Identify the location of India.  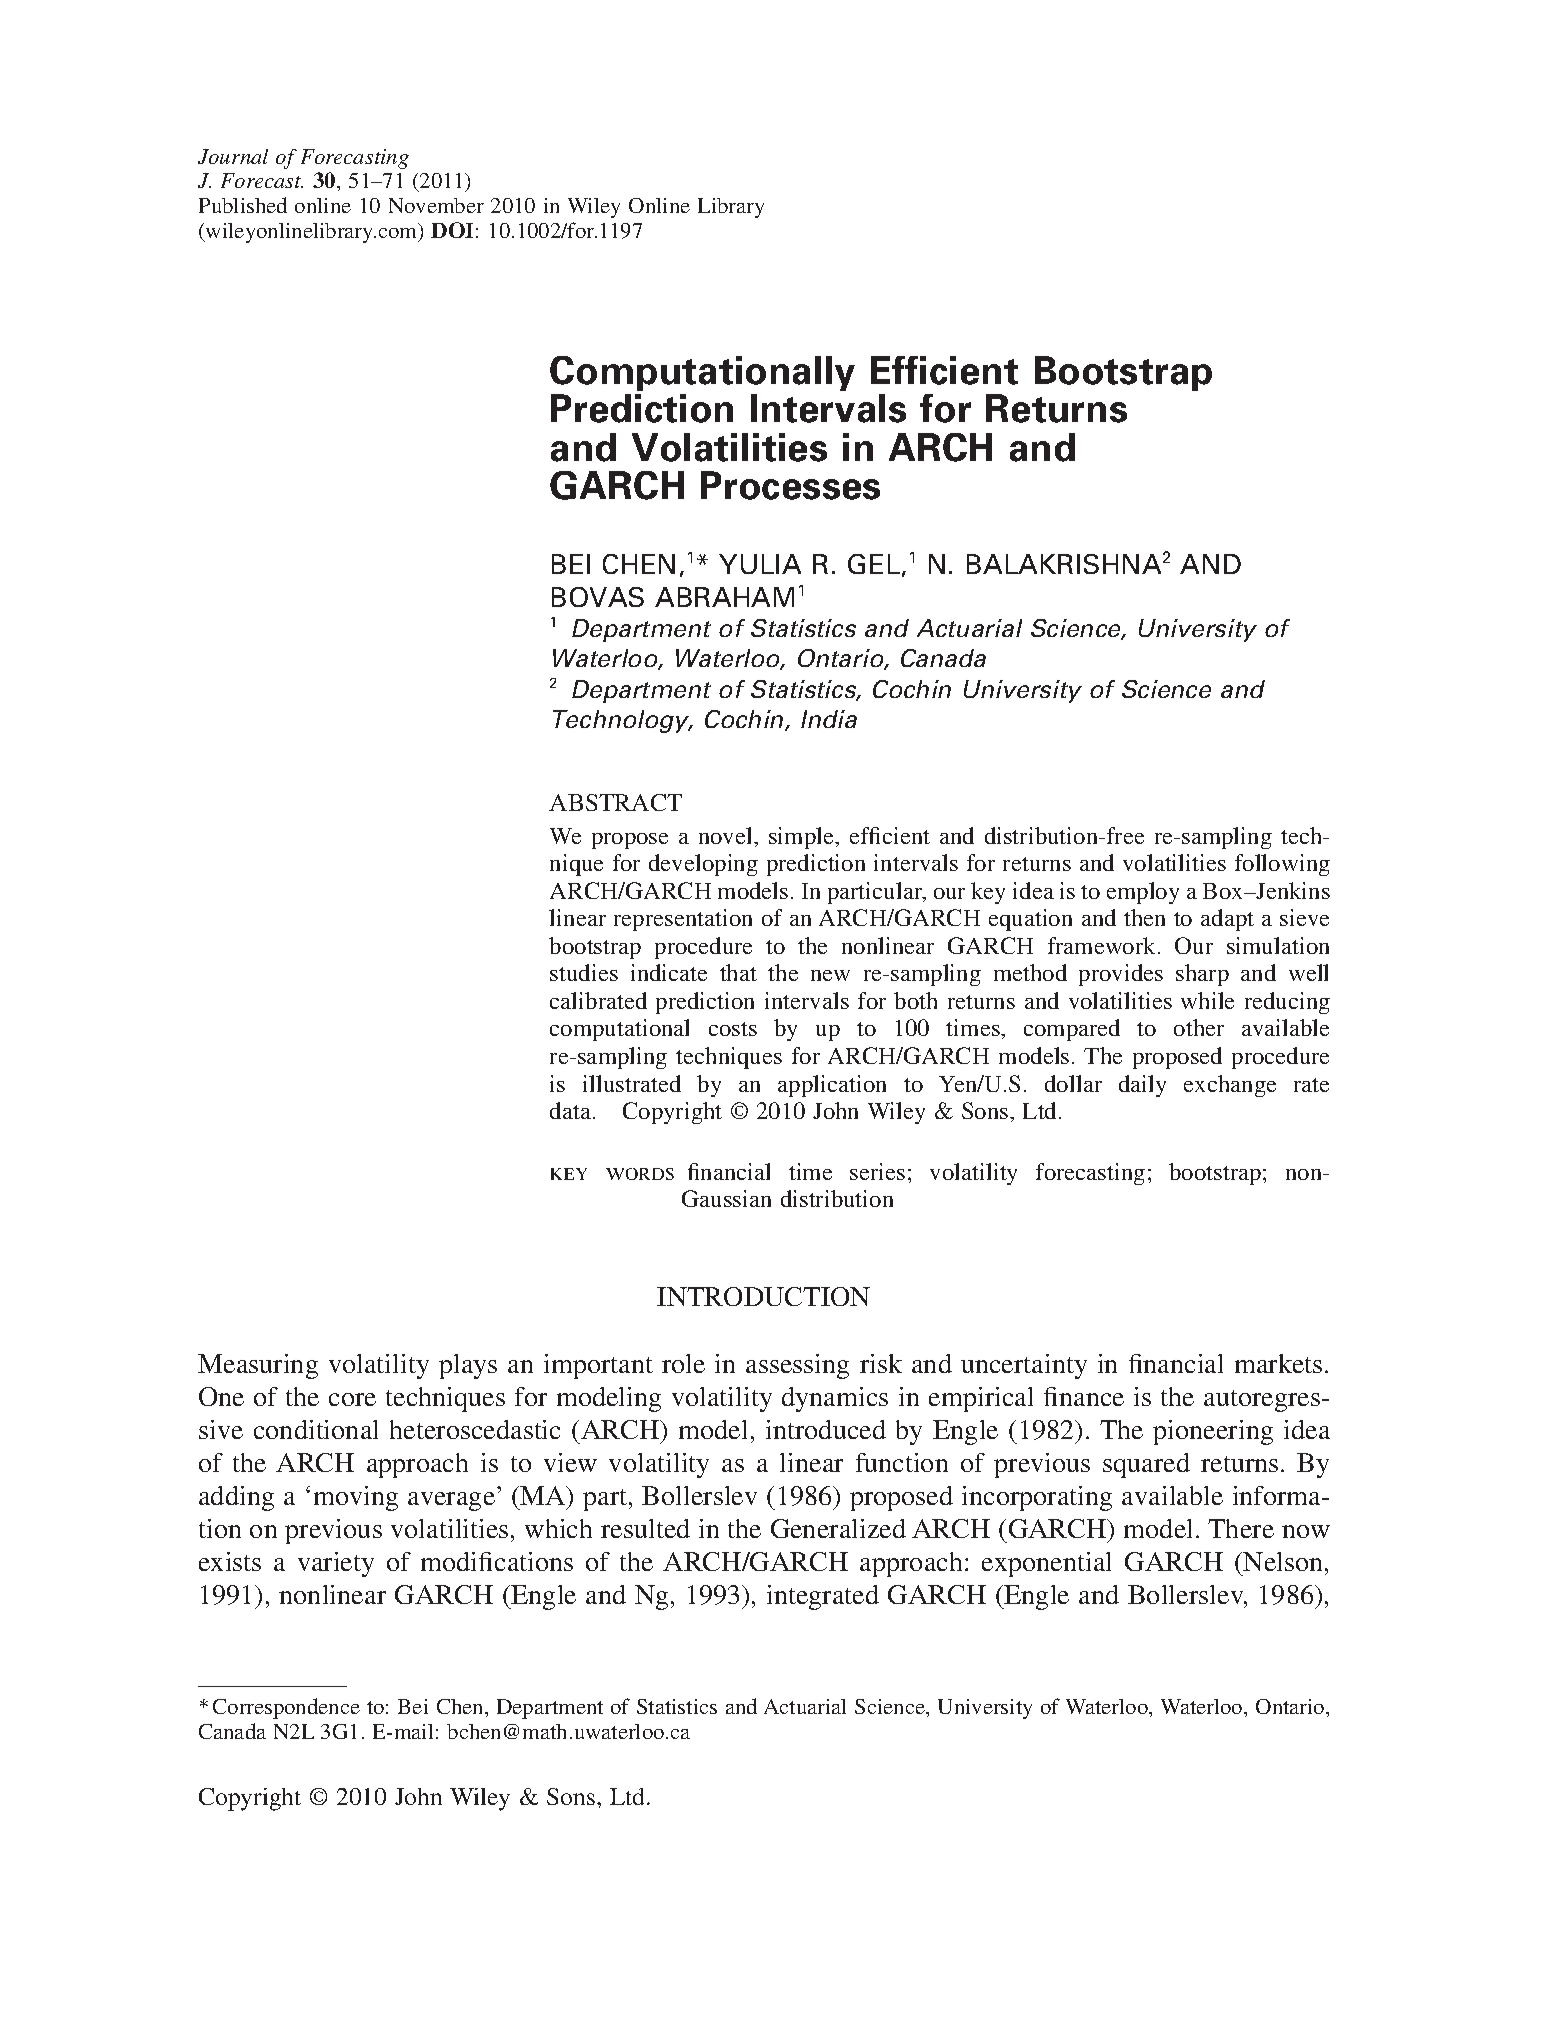
(829, 719).
